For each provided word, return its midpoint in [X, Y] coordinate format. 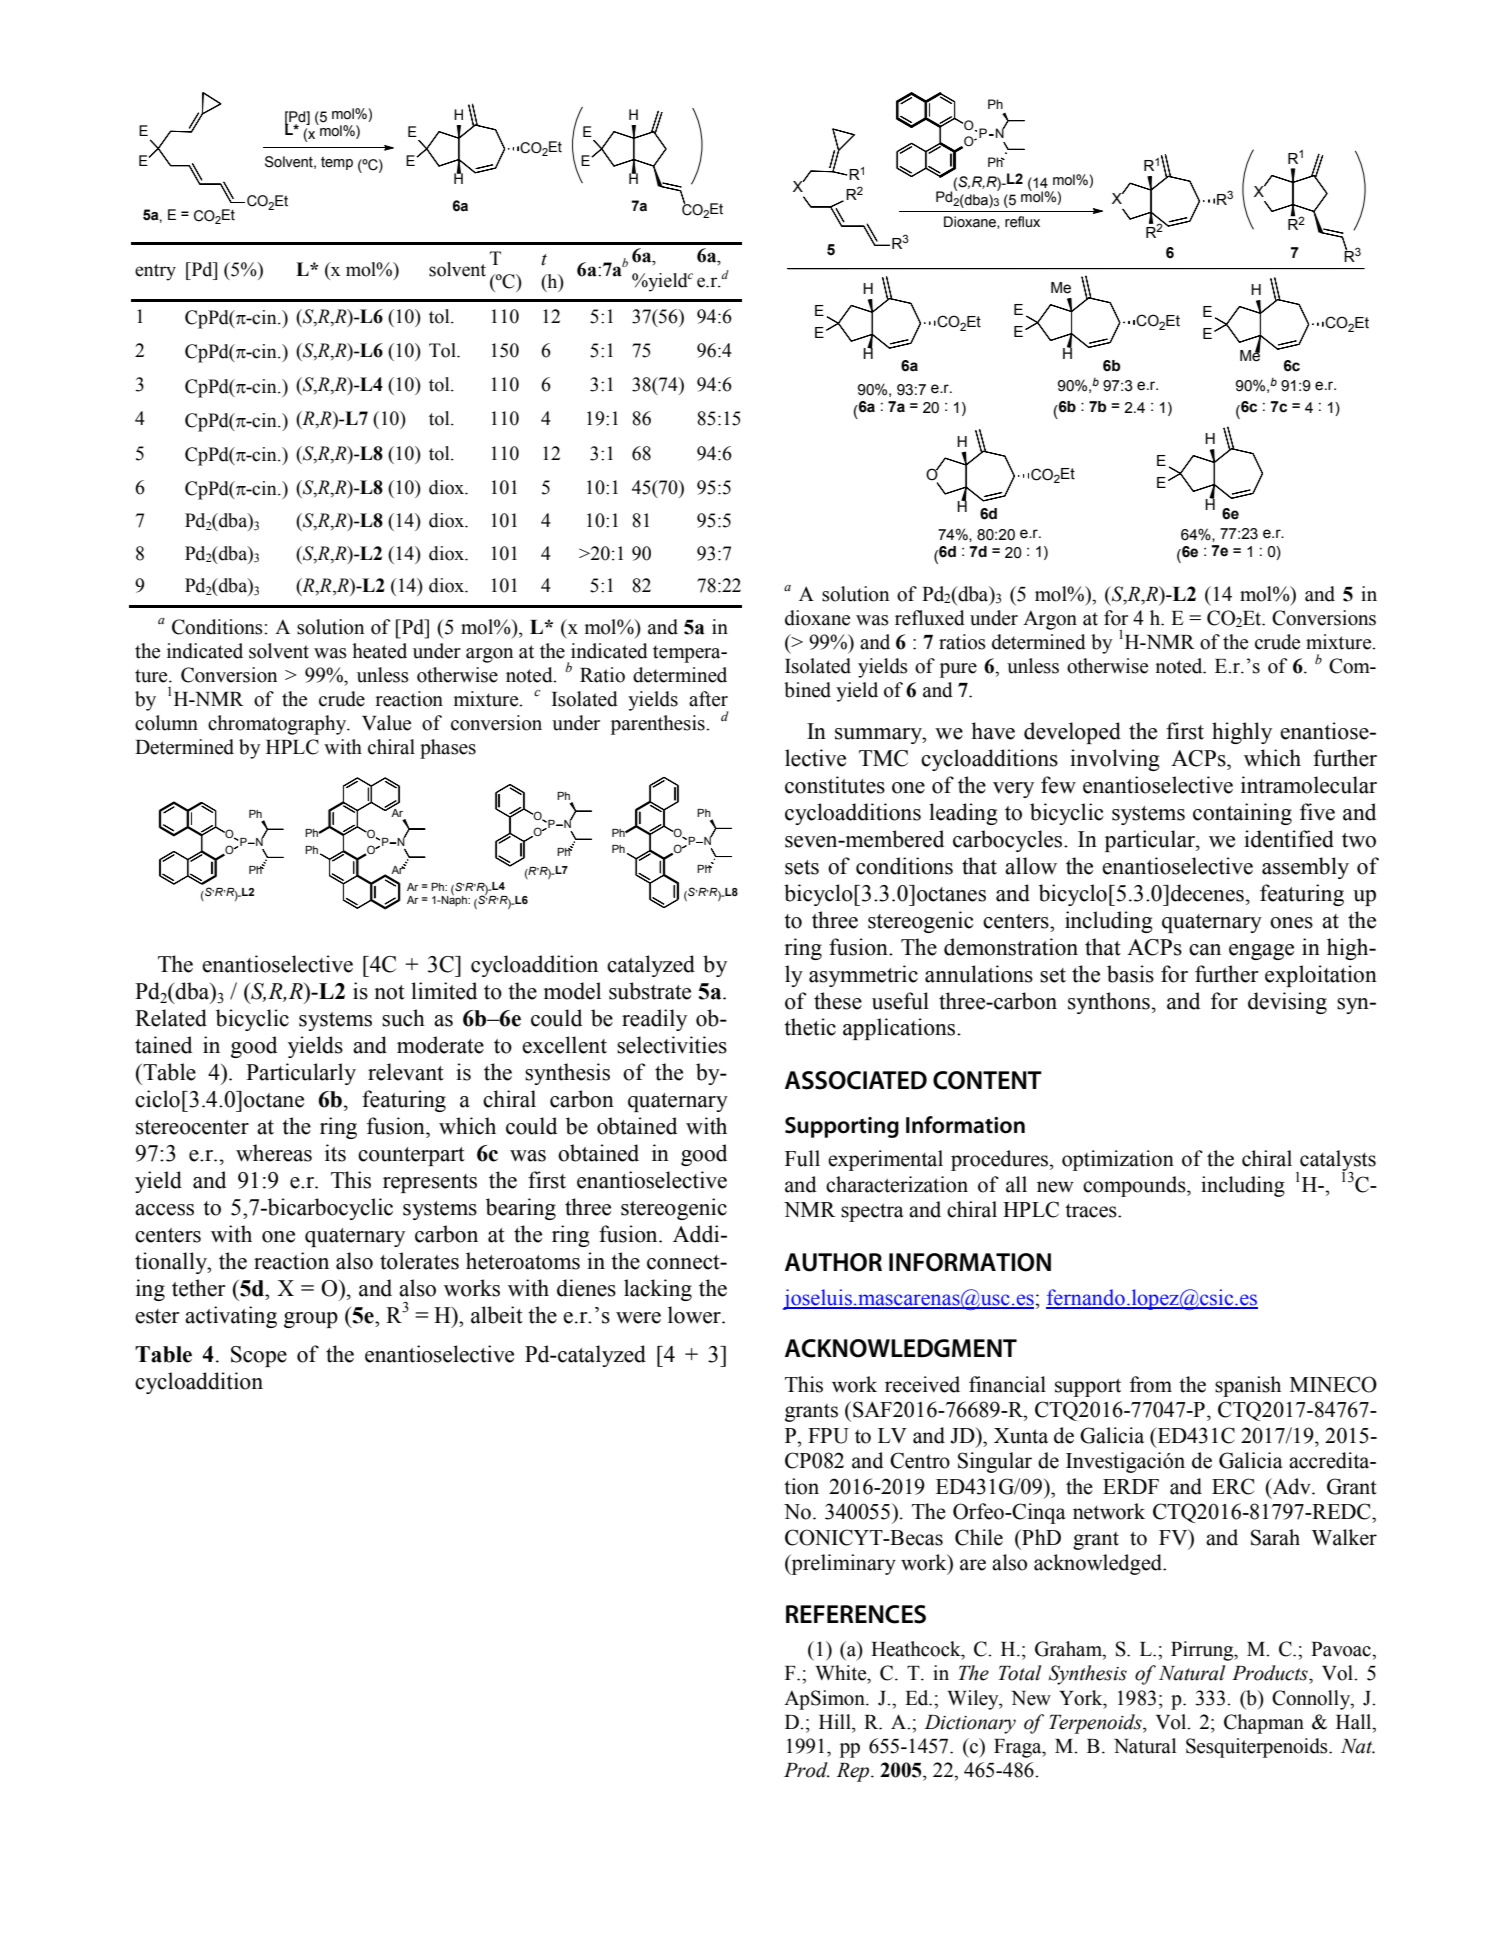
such [403, 1018]
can [1205, 950]
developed [1072, 733]
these [838, 1001]
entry [155, 272]
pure [958, 670]
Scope [259, 1356]
